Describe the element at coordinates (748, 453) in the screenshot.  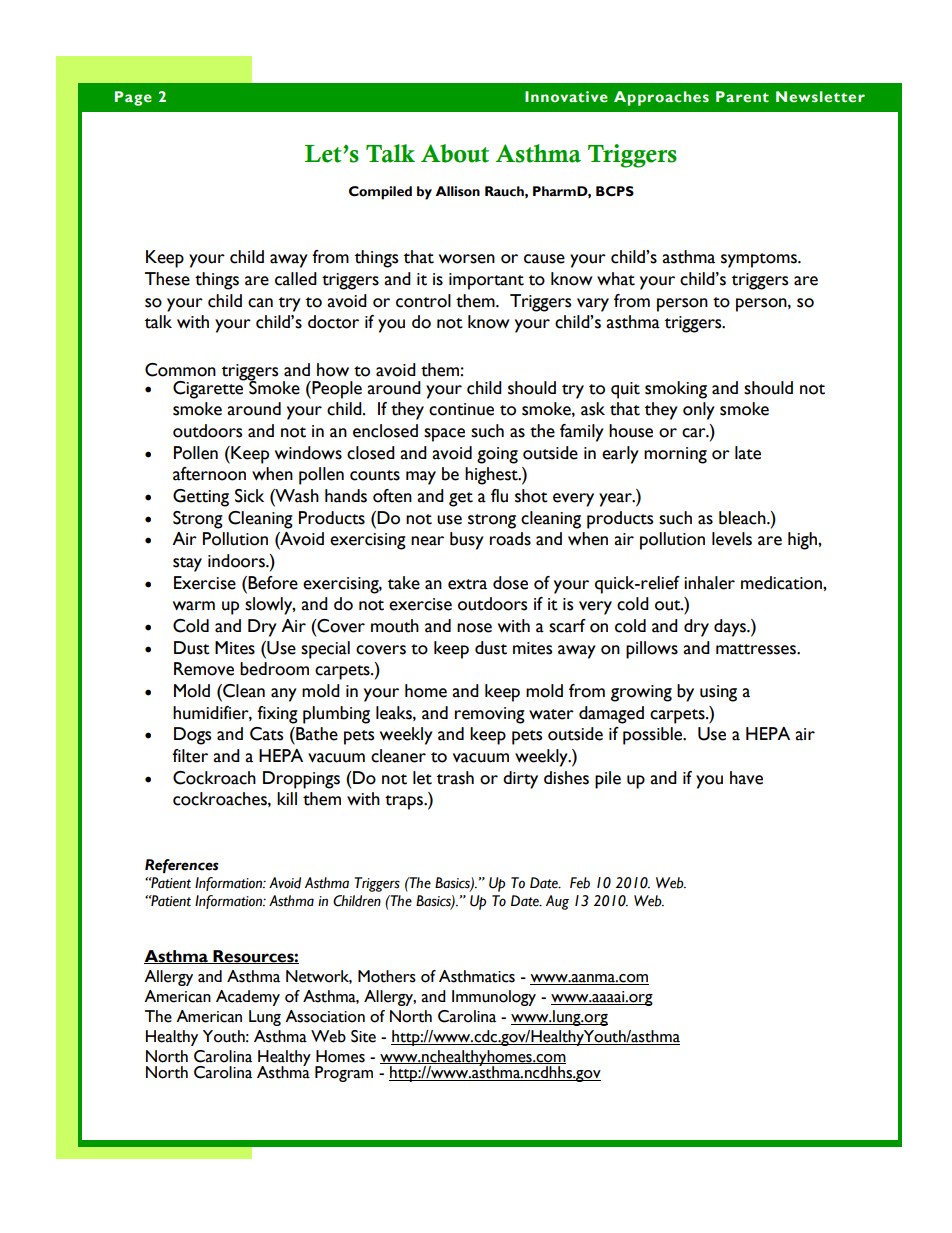
I see `late` at that location.
